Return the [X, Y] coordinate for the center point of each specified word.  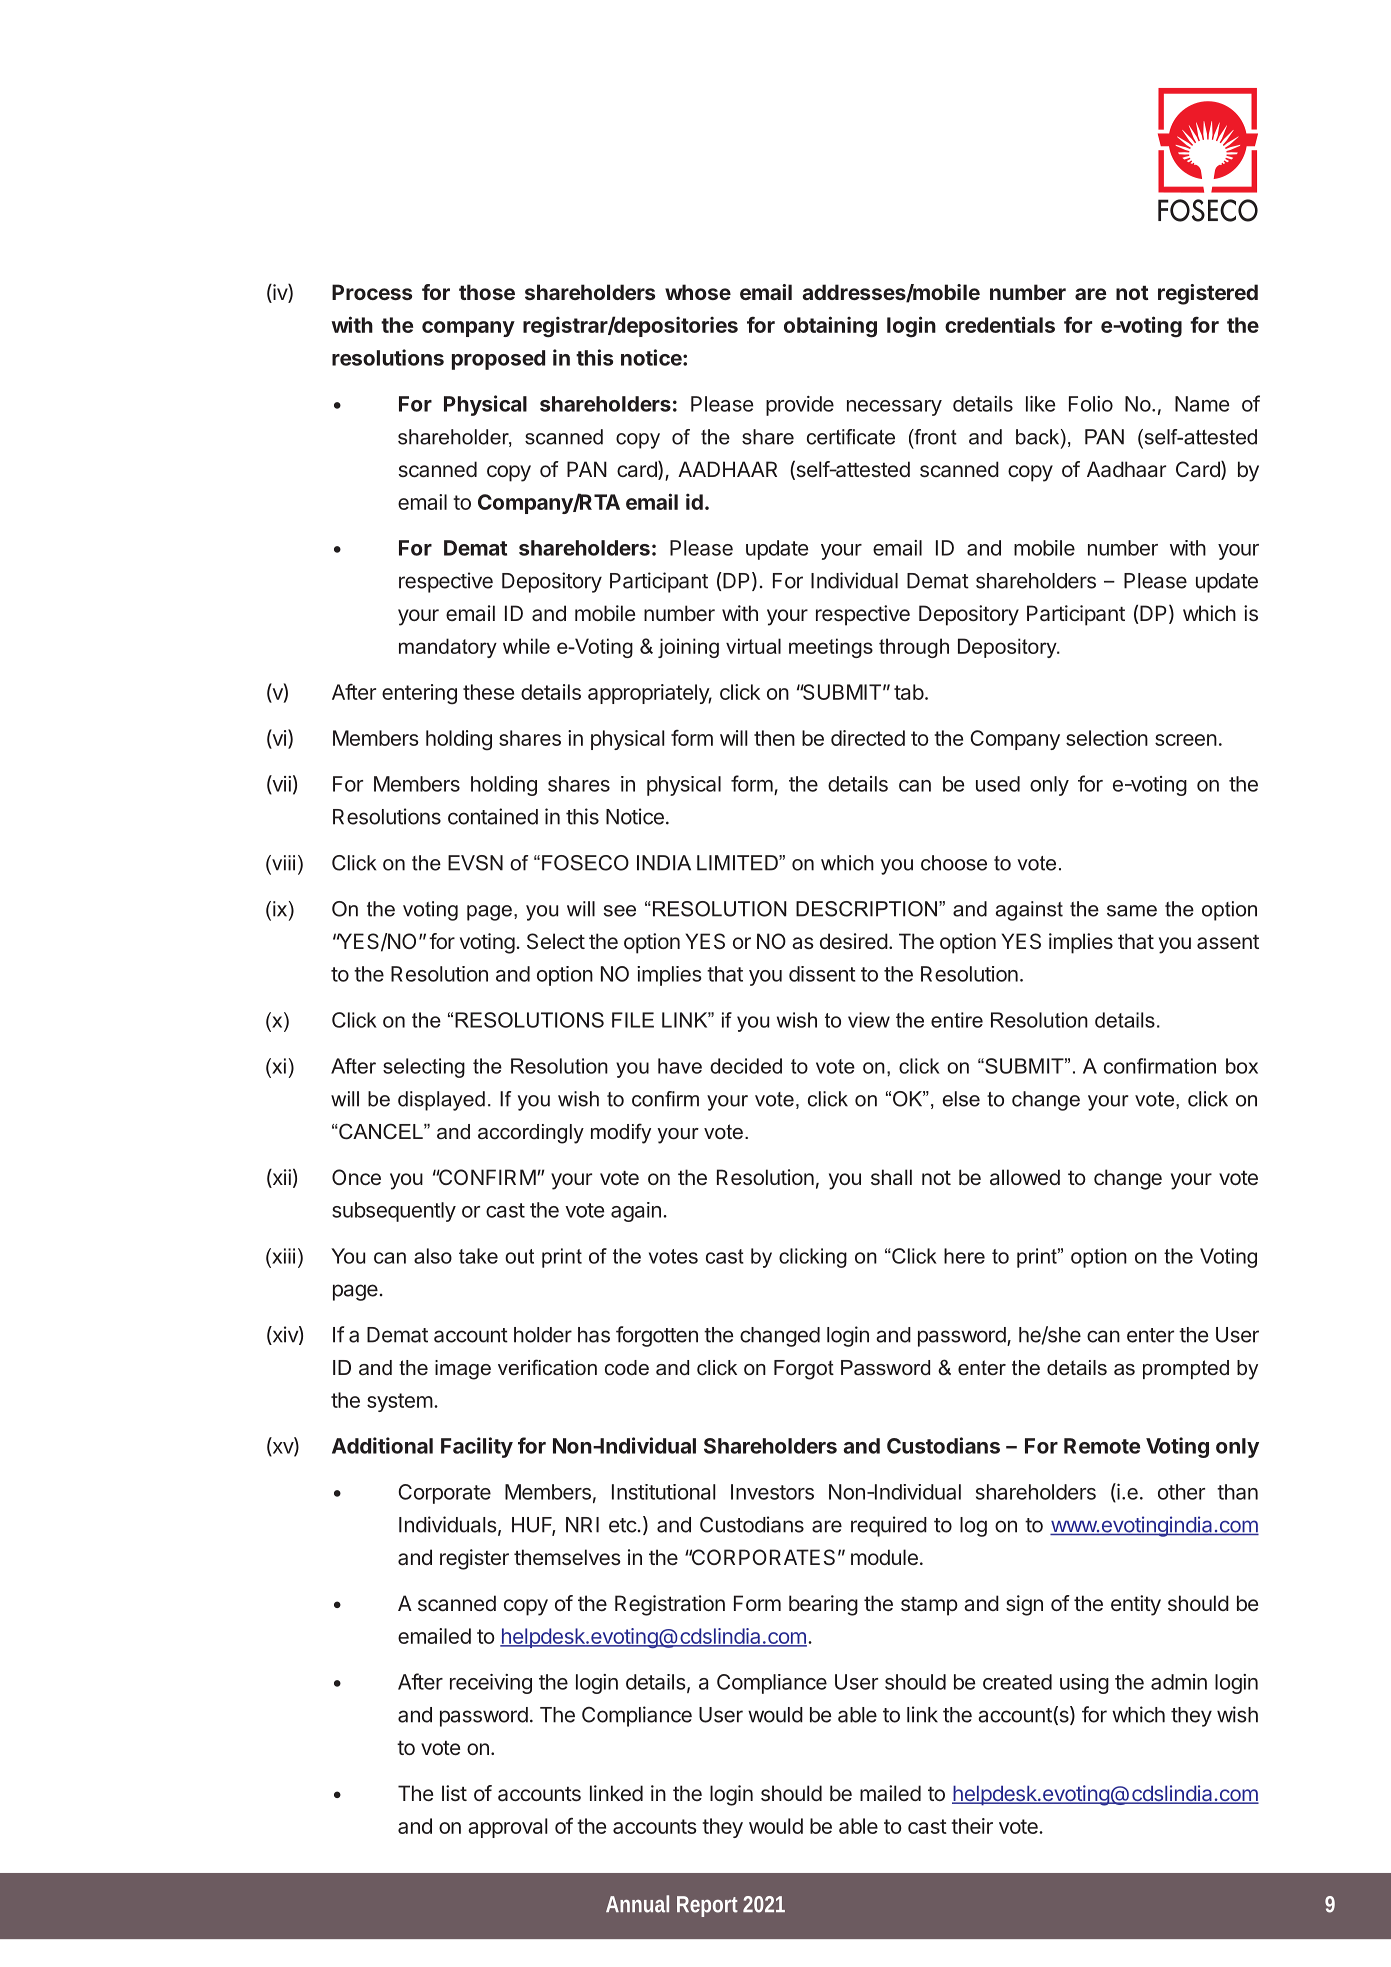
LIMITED [738, 863]
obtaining [830, 327]
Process [372, 292]
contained [493, 816]
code [627, 1368]
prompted [1186, 1369]
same [1132, 911]
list [454, 1793]
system [400, 1402]
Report [707, 1906]
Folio [1091, 404]
